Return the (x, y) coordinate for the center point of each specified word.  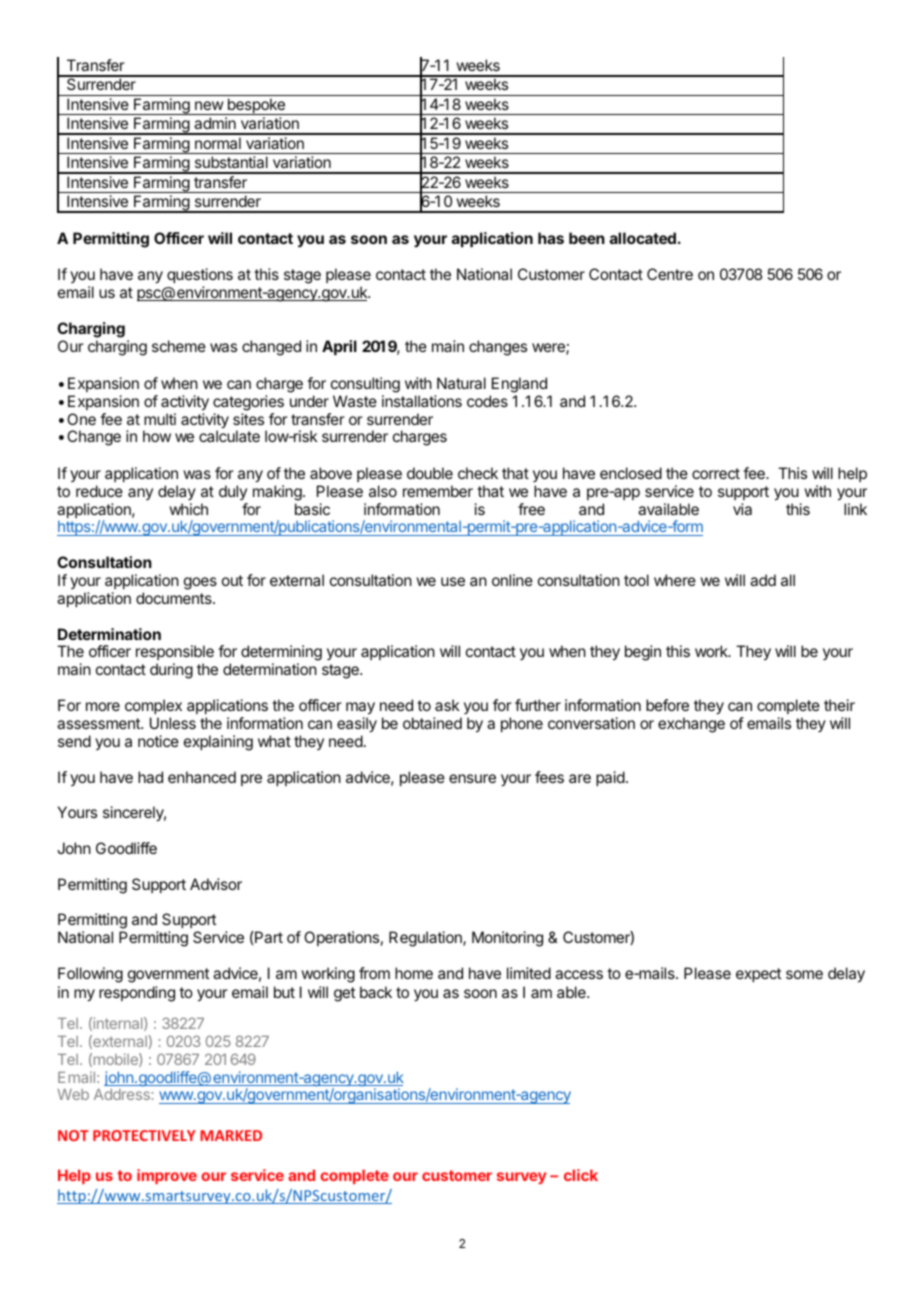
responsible (175, 654)
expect (758, 975)
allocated (643, 238)
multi (160, 419)
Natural (461, 383)
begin (643, 653)
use (453, 581)
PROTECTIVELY (144, 1135)
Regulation (426, 939)
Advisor (216, 884)
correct (716, 473)
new (209, 105)
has (551, 238)
